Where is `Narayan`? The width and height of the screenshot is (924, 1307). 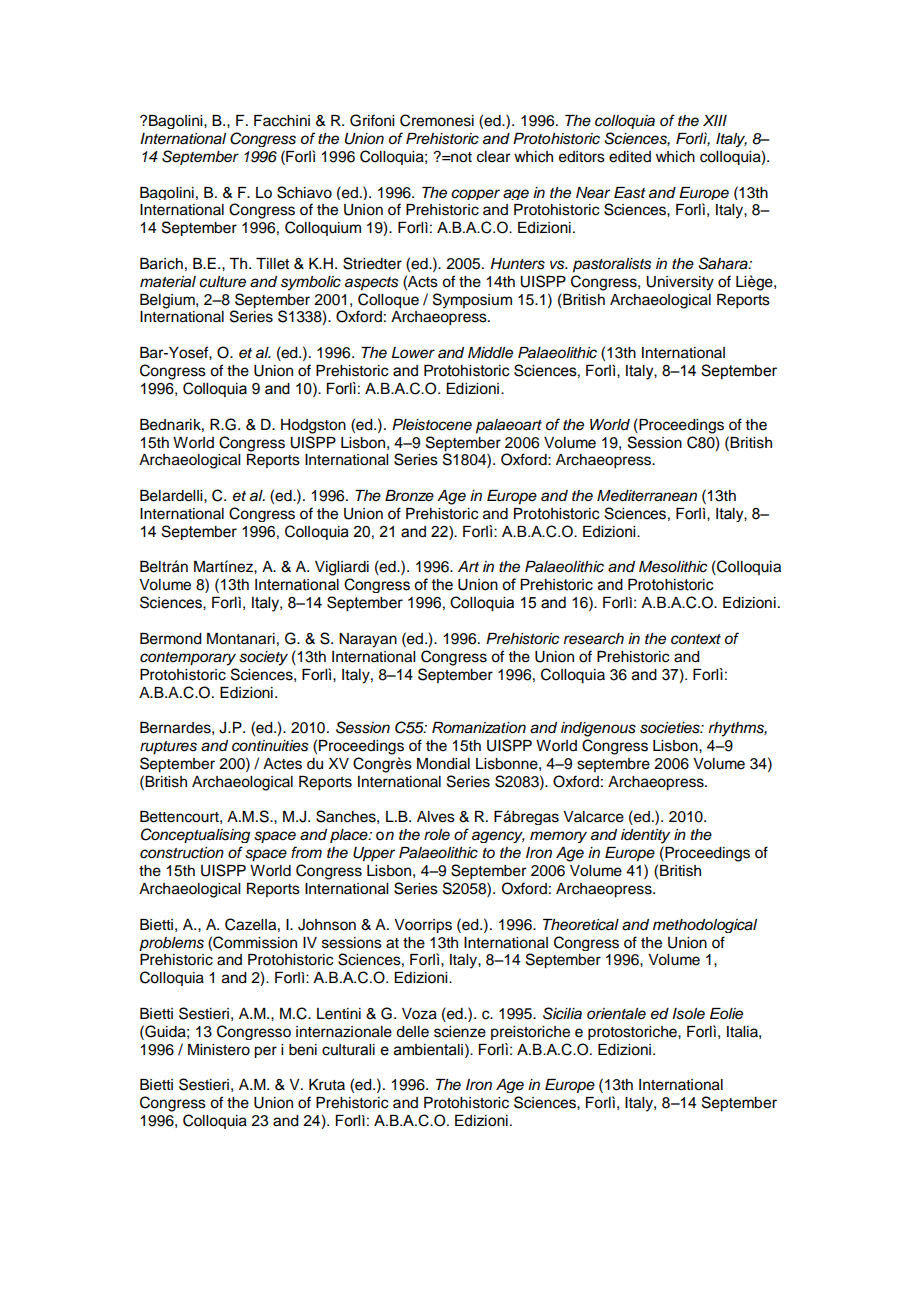 Narayan is located at coordinates (368, 640).
